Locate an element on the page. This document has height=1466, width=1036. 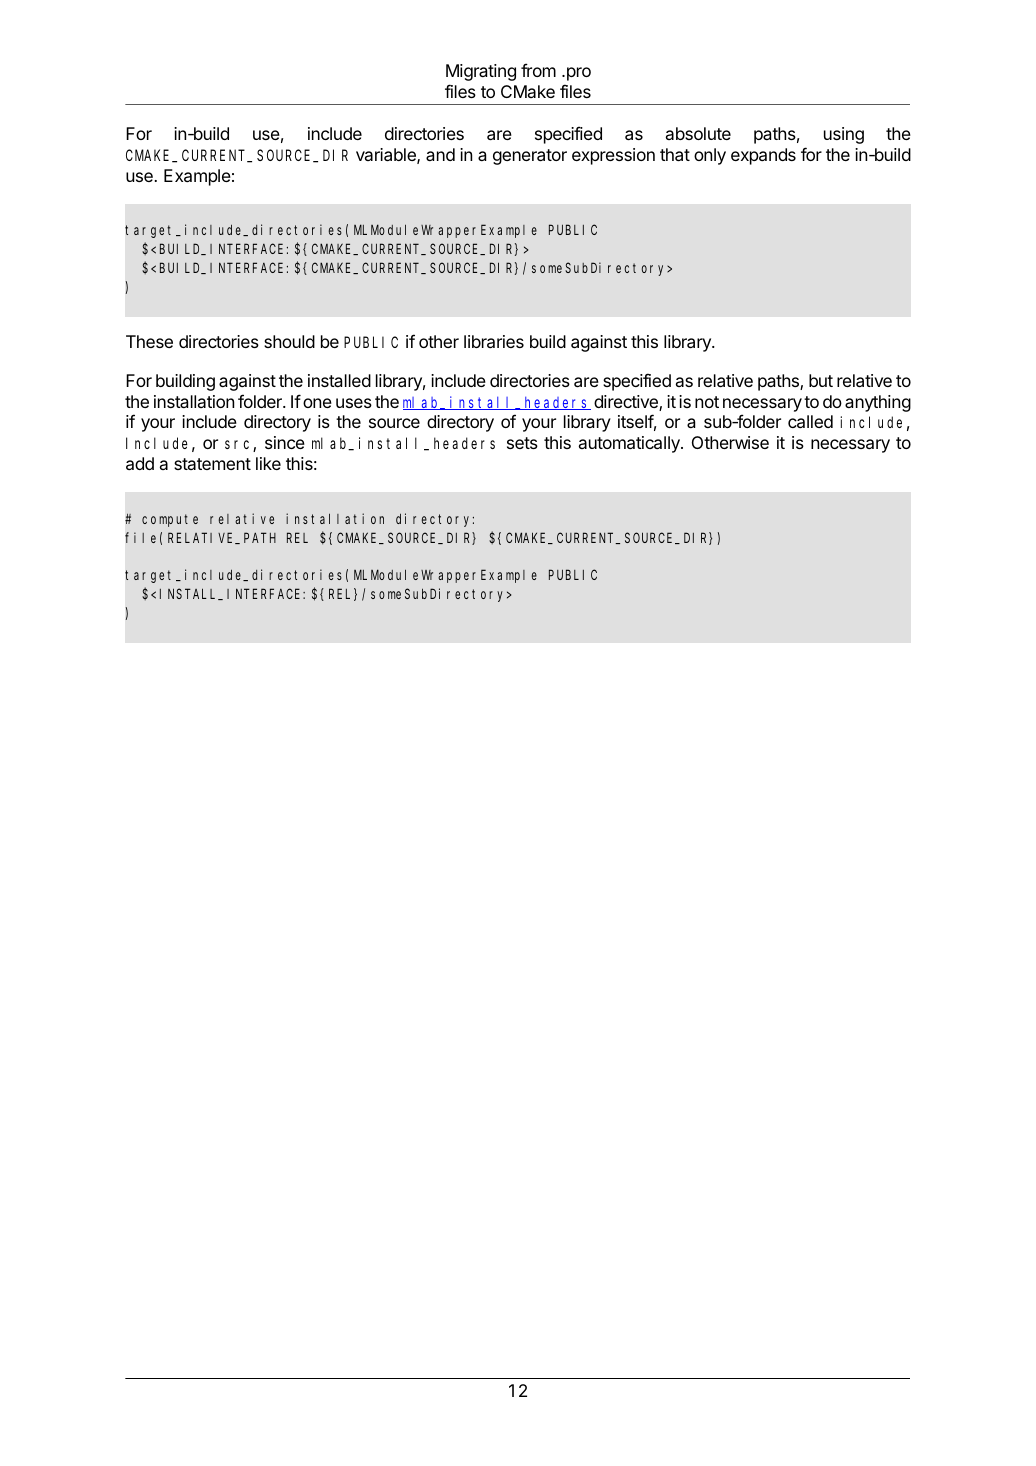
libraries is located at coordinates (494, 341).
